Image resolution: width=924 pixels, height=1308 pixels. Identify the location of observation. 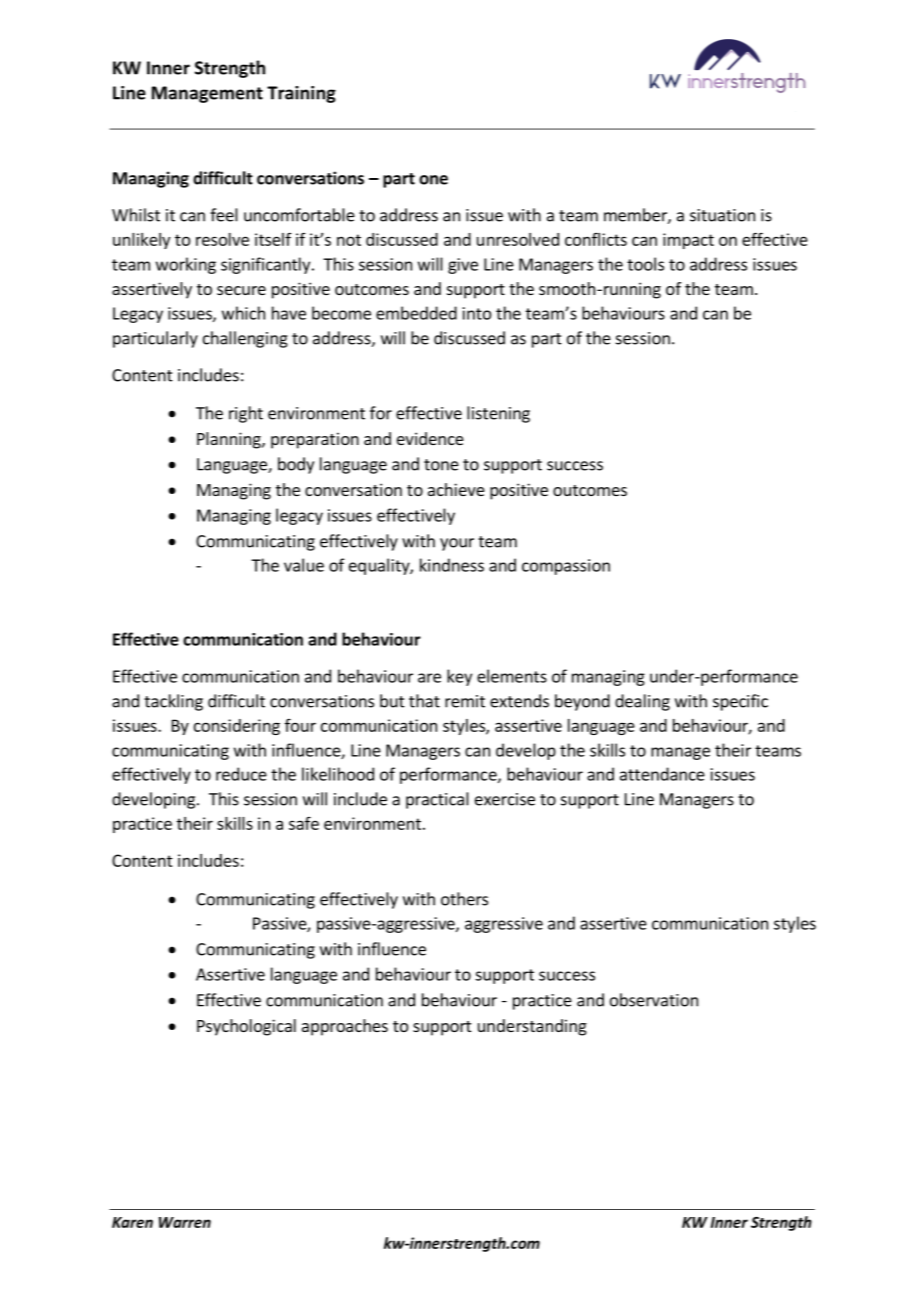
(654, 1000).
